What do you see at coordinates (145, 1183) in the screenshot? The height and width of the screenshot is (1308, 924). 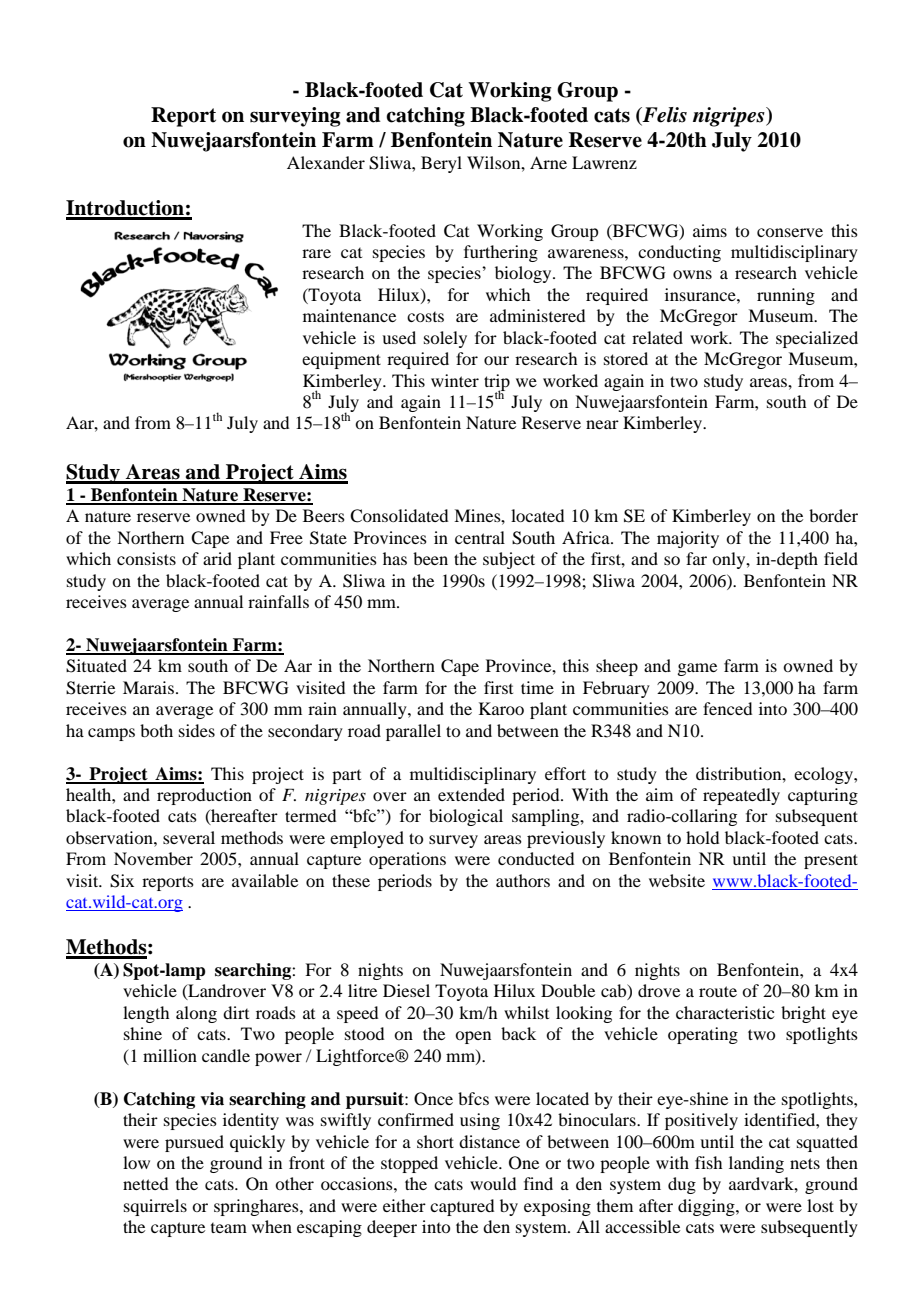 I see `netted` at bounding box center [145, 1183].
